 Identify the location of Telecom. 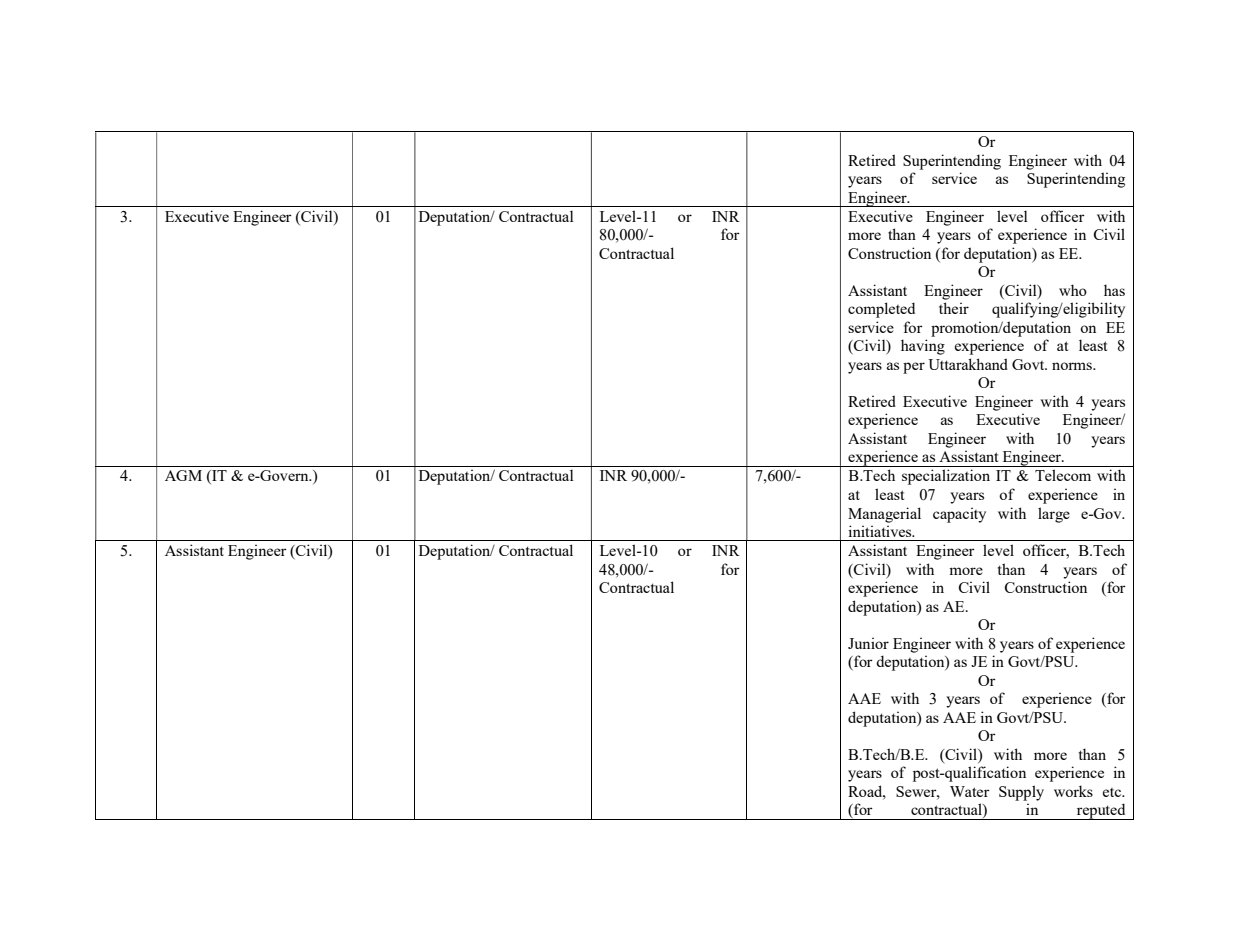
(1063, 475).
